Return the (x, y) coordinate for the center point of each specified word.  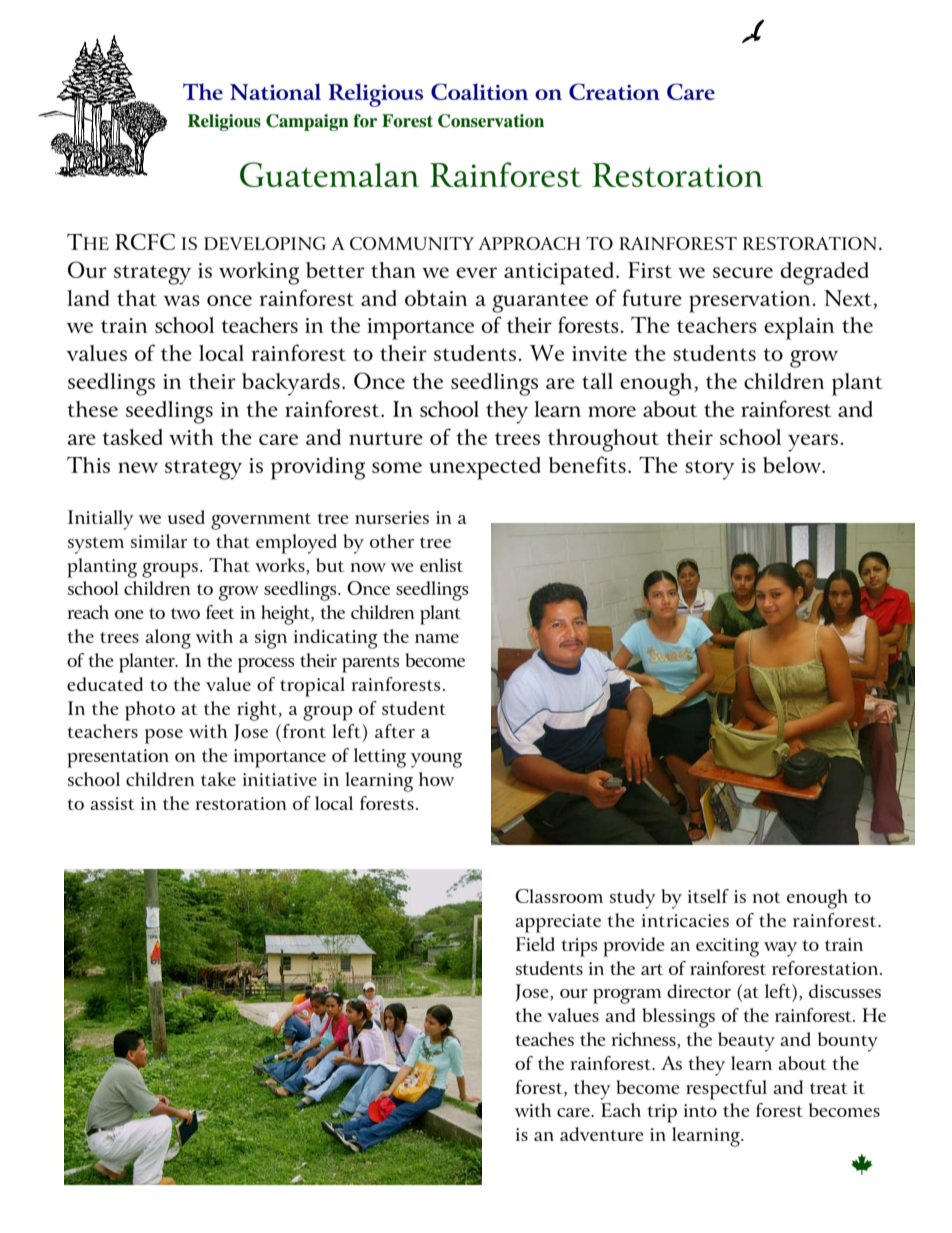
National (275, 91)
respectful (726, 1090)
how (436, 779)
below (793, 465)
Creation (614, 91)
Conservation (491, 121)
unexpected (485, 468)
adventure (602, 1134)
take (218, 779)
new (138, 467)
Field (535, 944)
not (767, 897)
